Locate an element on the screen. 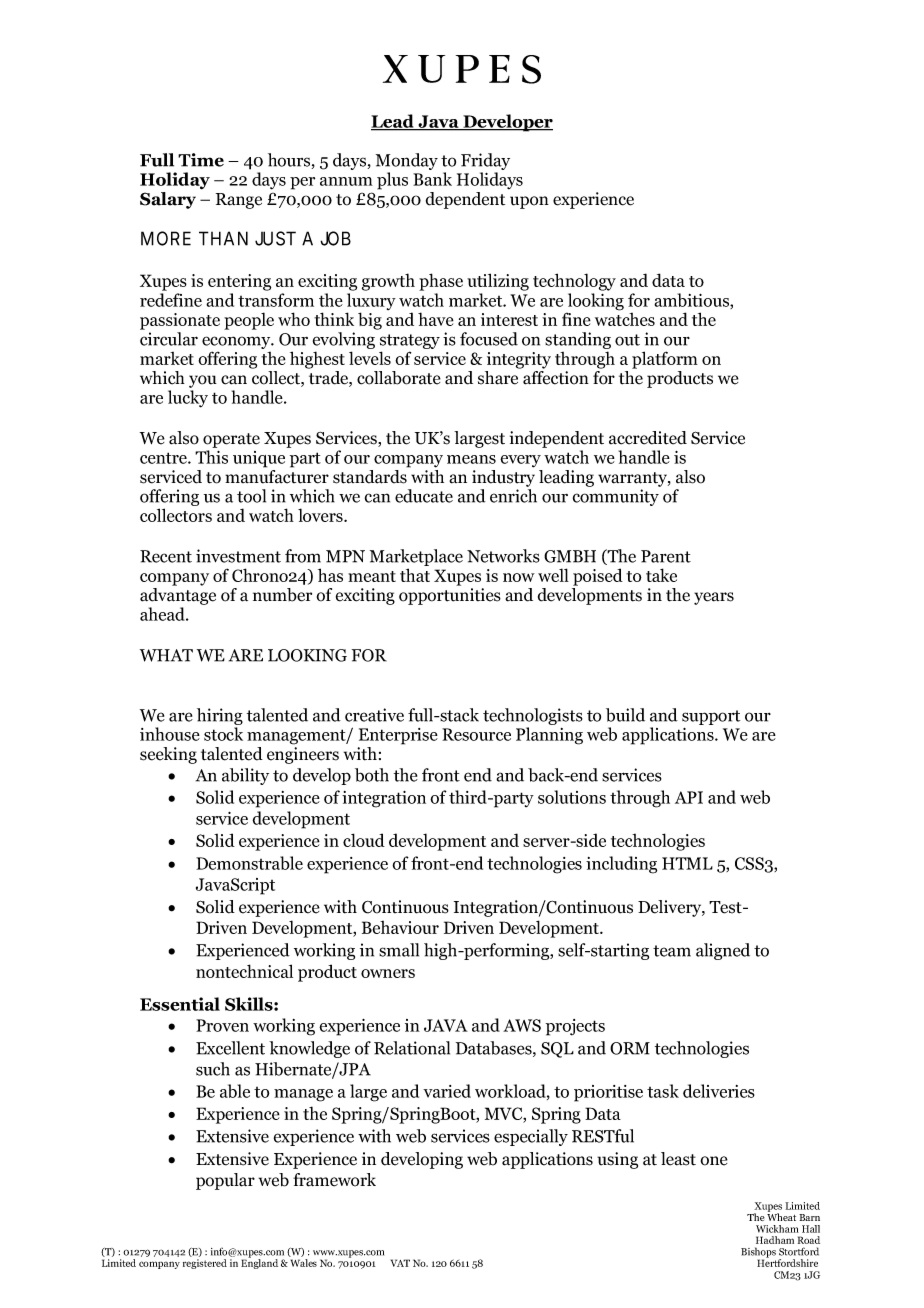 This screenshot has width=924, height=1308. Range is located at coordinates (239, 201).
